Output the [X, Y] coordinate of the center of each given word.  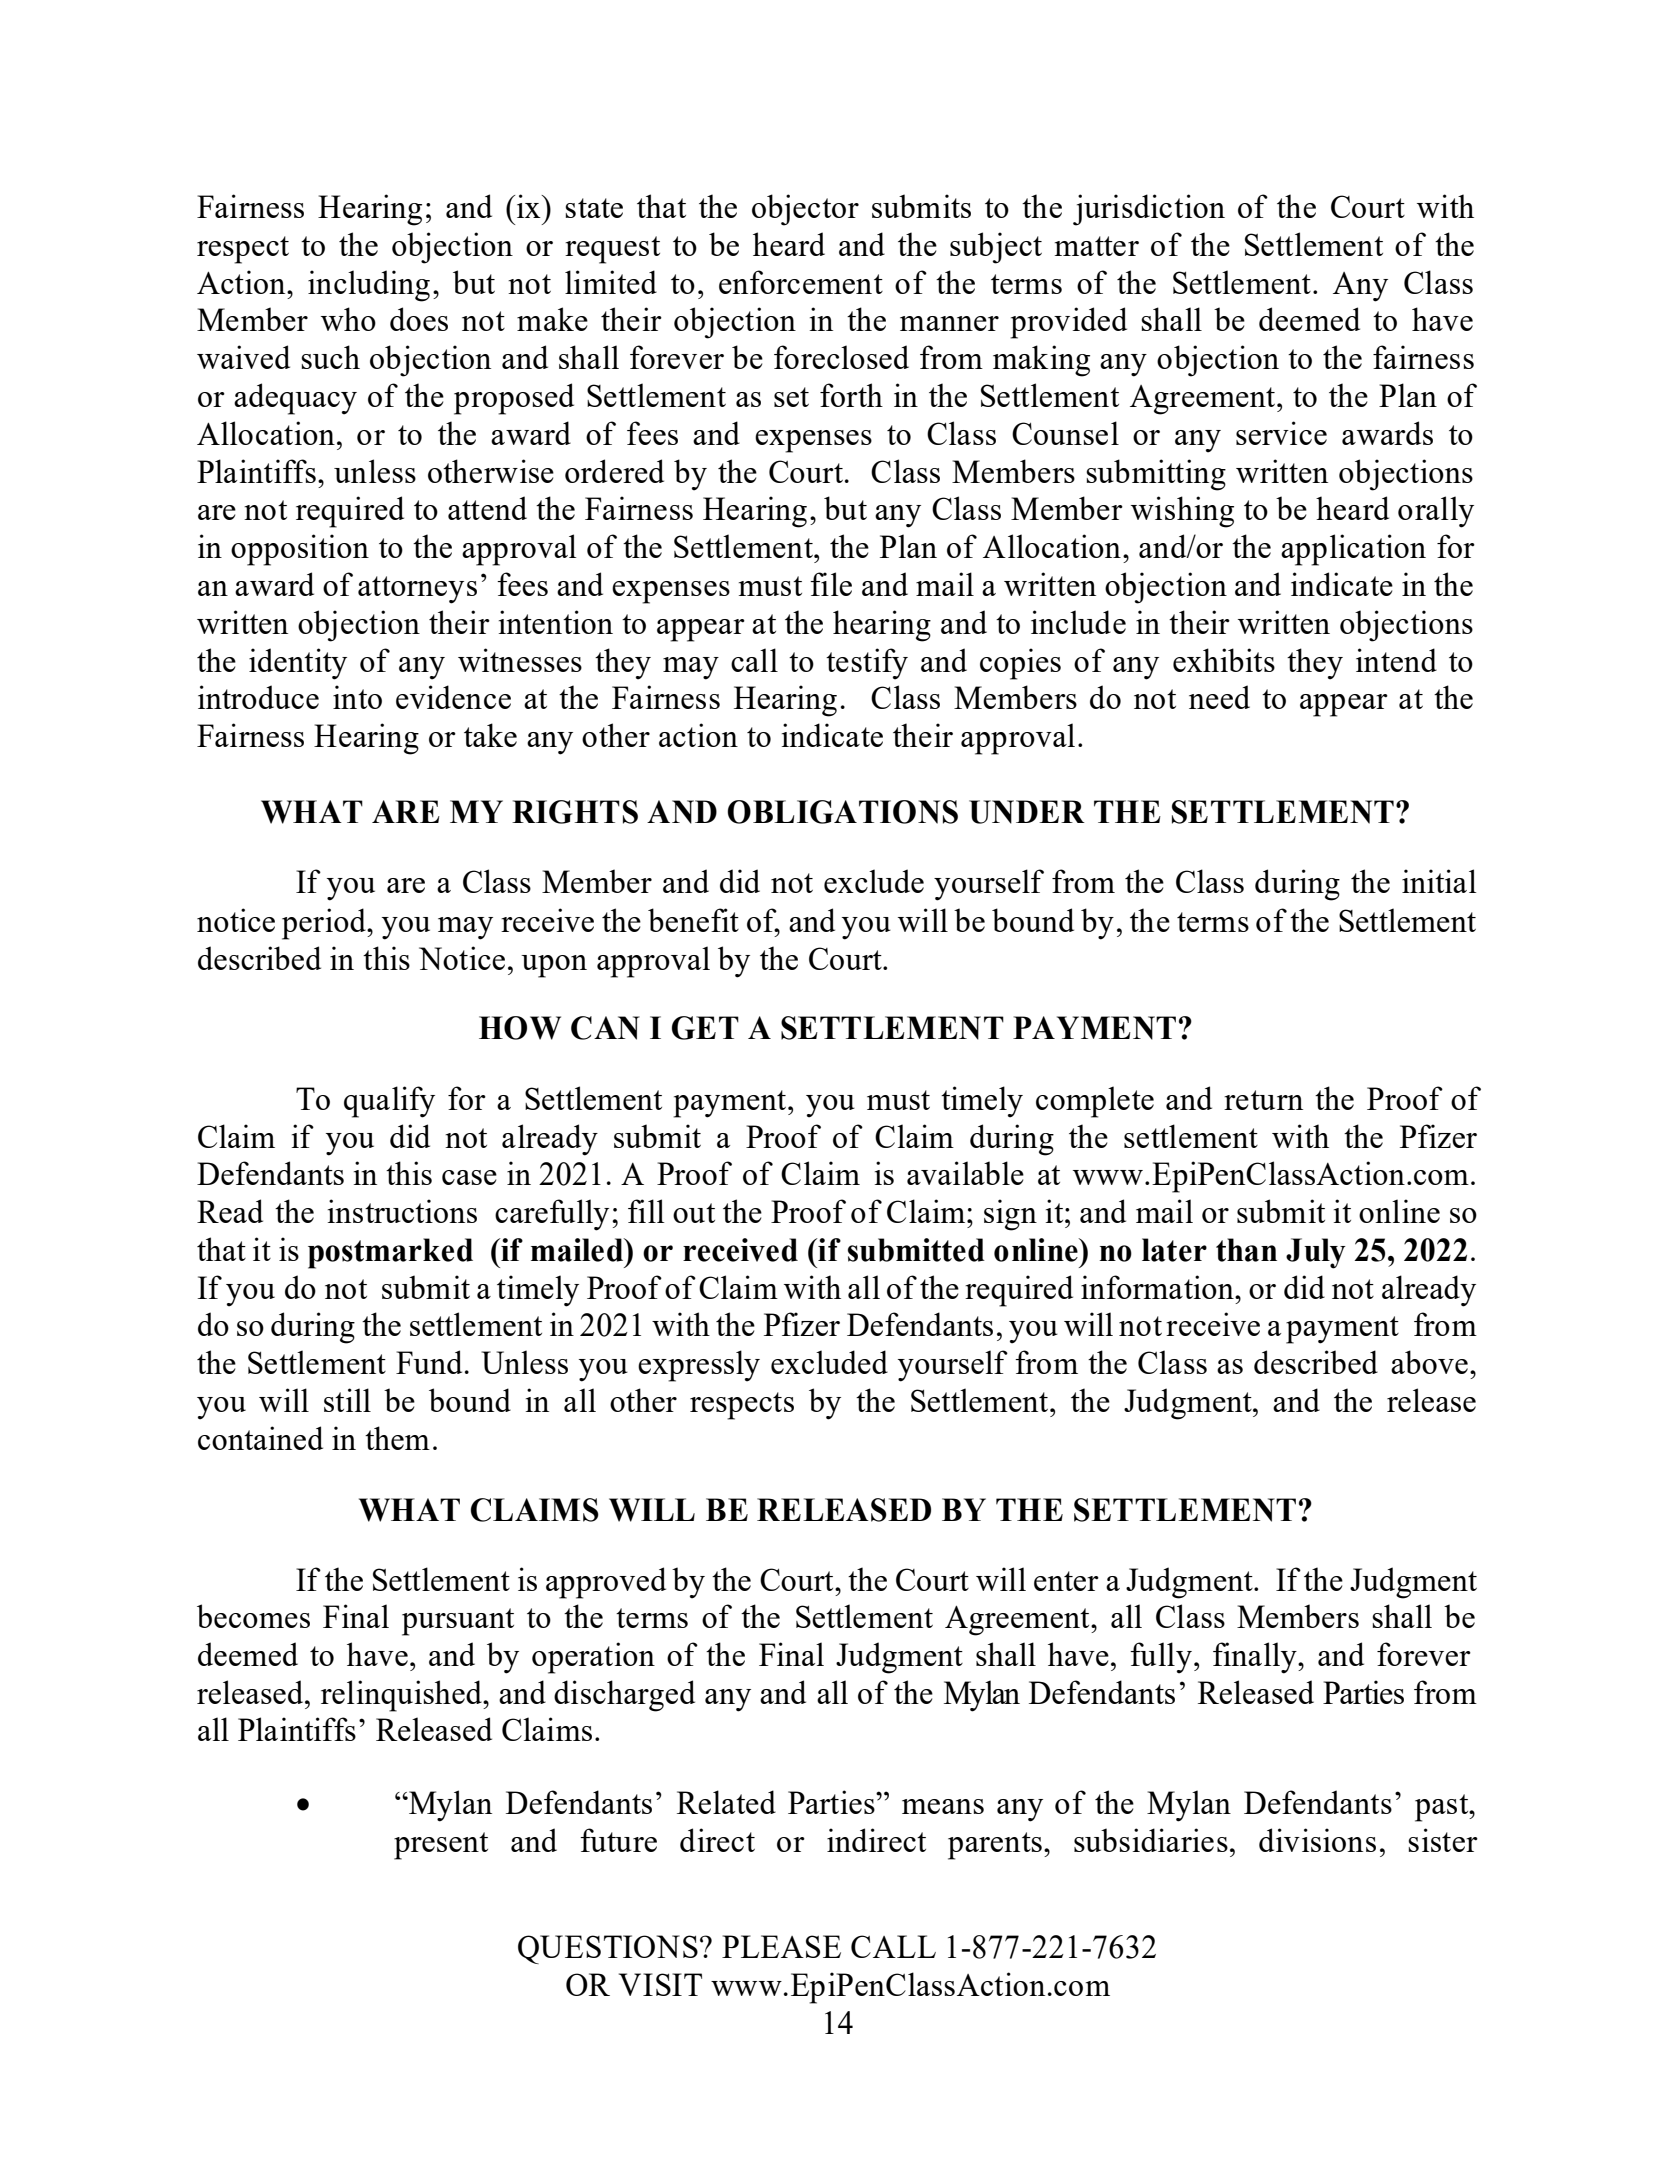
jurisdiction [1149, 210]
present [441, 1846]
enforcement [801, 282]
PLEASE [781, 1946]
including [369, 286]
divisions [1317, 1840]
